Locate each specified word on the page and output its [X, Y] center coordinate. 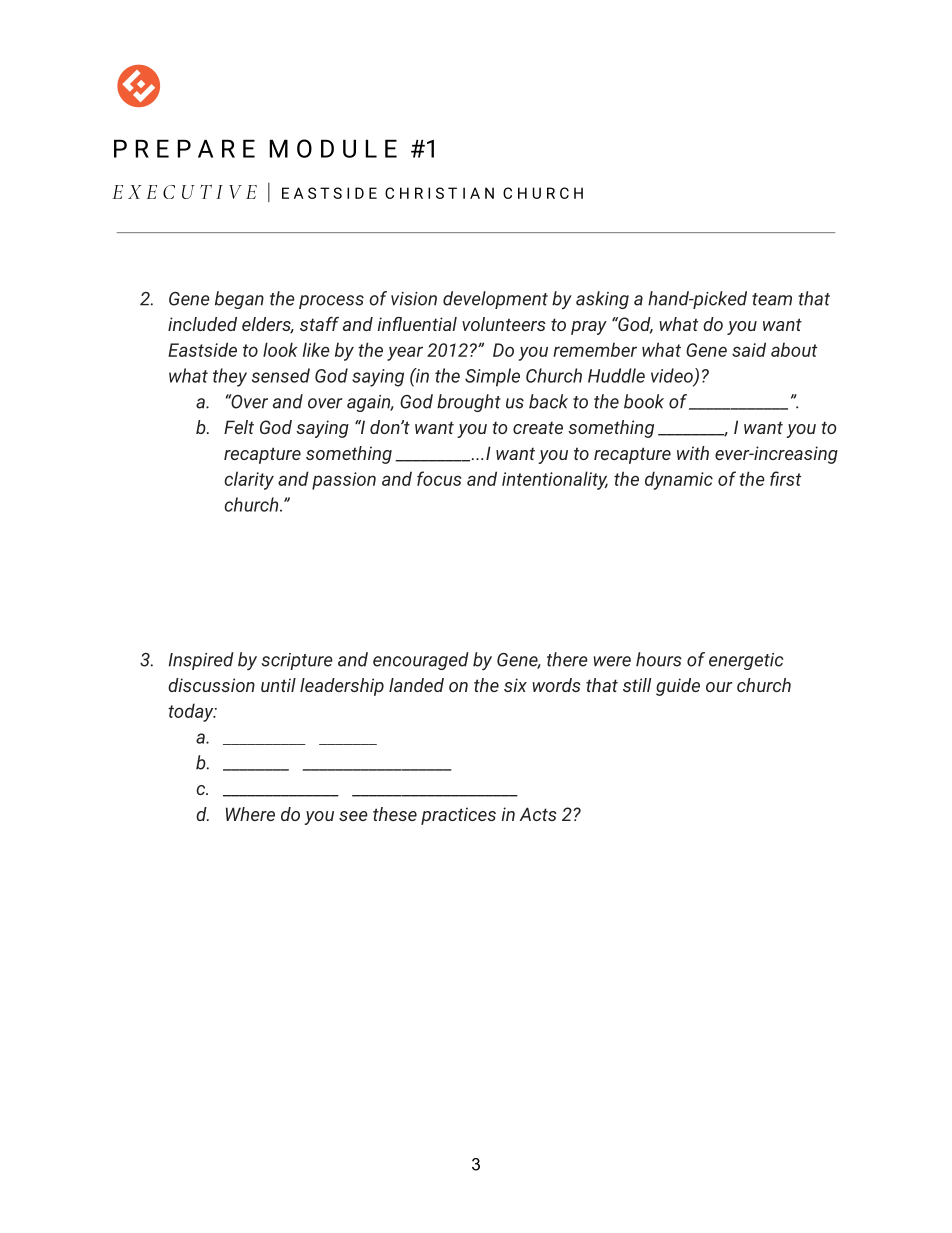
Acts [538, 814]
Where [250, 814]
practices [458, 816]
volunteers [504, 324]
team [772, 299]
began [239, 300]
